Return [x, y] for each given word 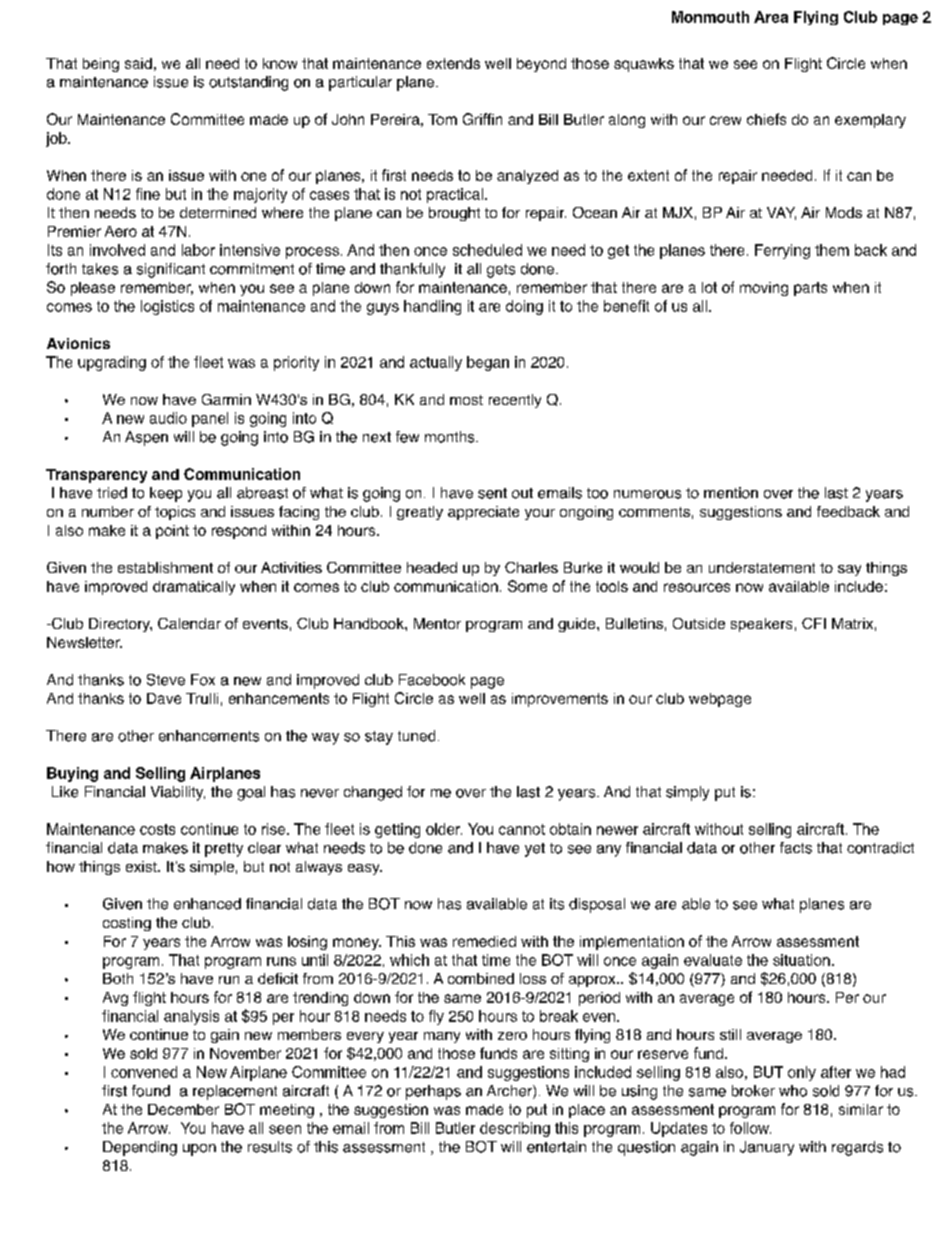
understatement [762, 567]
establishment [165, 567]
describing [515, 1129]
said [138, 63]
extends [453, 63]
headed [432, 567]
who [793, 1091]
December [183, 1109]
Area [771, 17]
